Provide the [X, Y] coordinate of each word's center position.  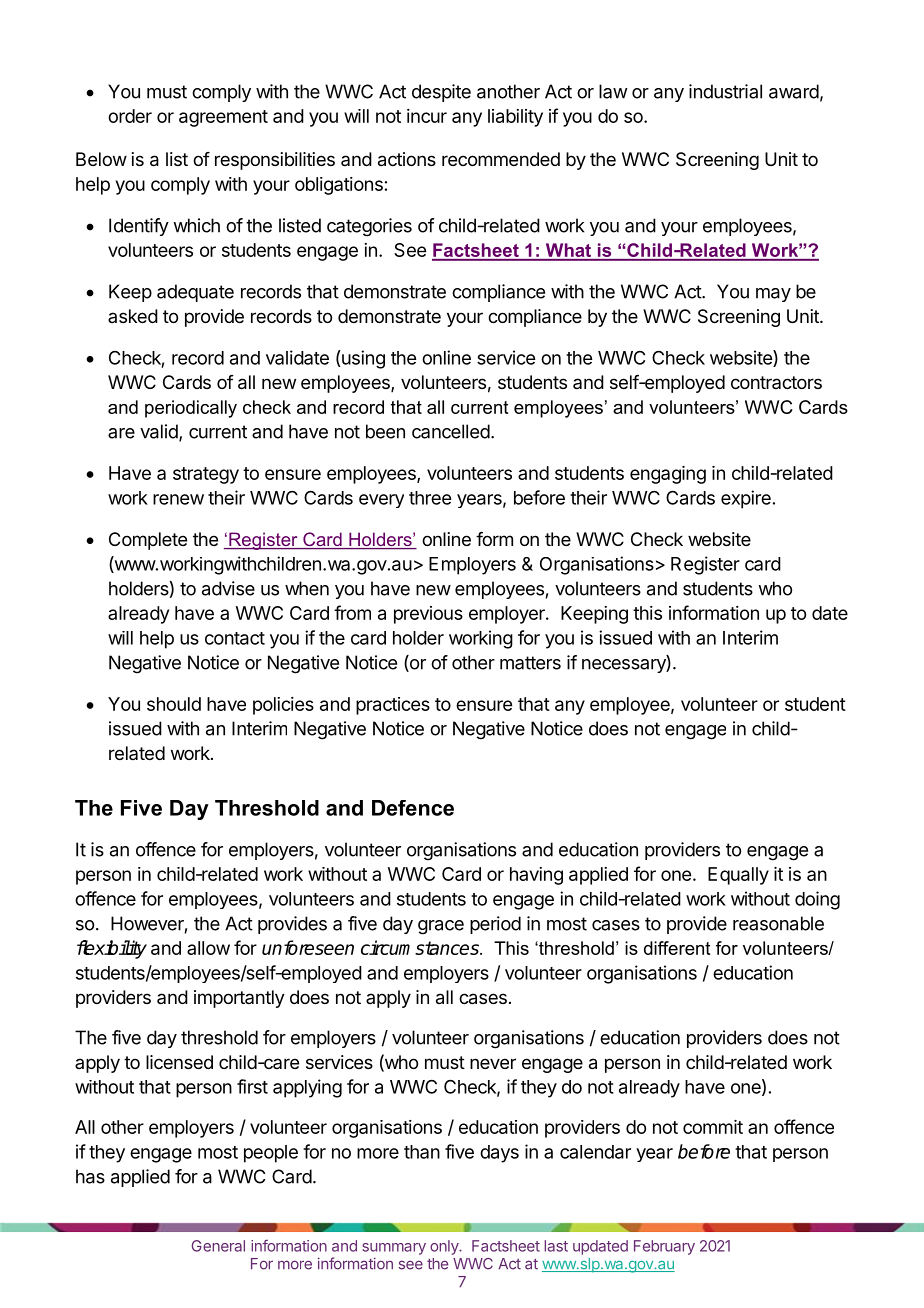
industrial [725, 91]
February [664, 1247]
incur [427, 116]
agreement [223, 118]
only [445, 1247]
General [218, 1246]
